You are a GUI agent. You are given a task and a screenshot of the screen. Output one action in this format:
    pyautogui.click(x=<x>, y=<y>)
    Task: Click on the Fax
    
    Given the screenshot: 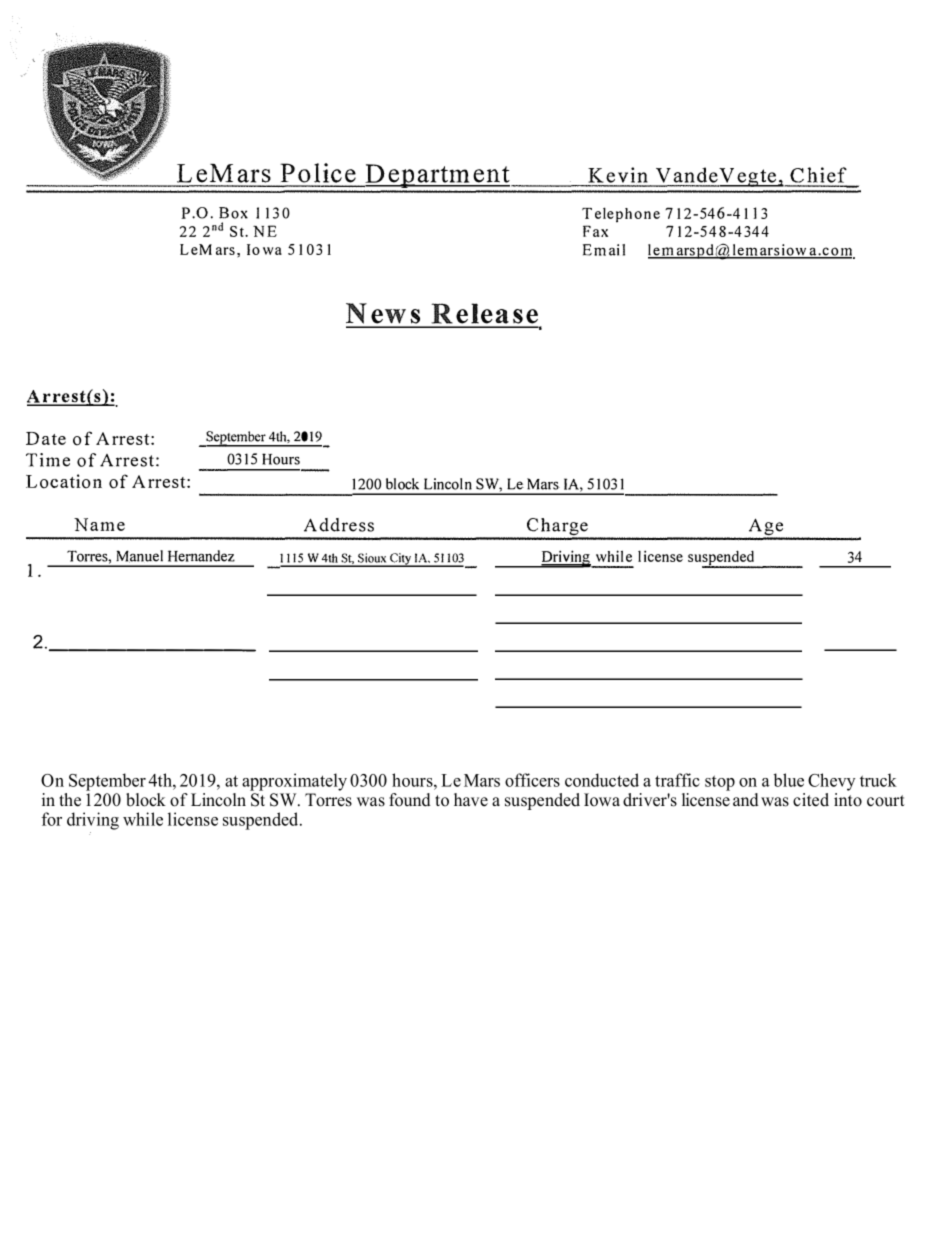 What is the action you would take?
    pyautogui.click(x=595, y=231)
